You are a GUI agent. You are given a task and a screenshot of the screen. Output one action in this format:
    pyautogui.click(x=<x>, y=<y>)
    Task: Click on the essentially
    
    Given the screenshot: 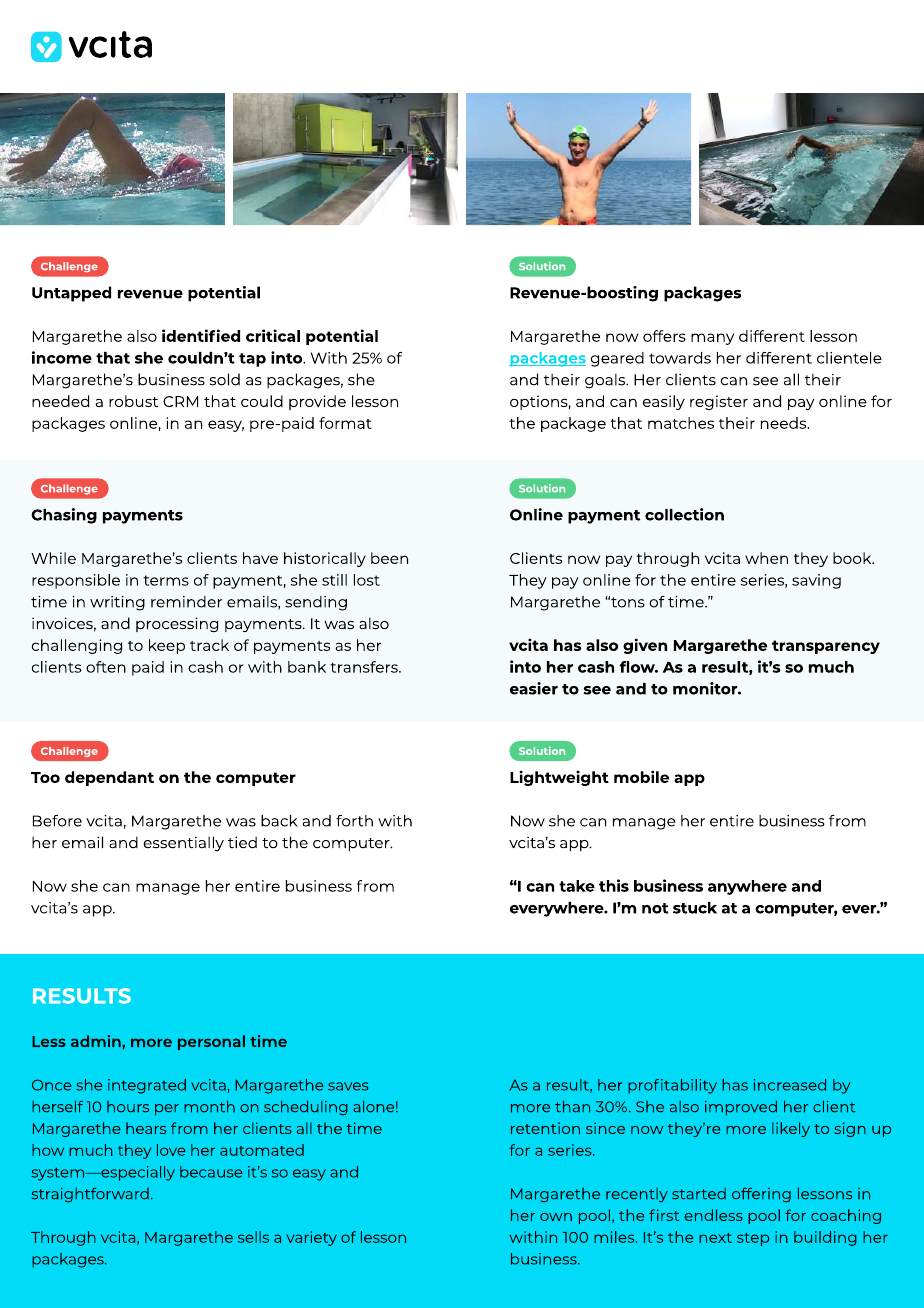 What is the action you would take?
    pyautogui.click(x=183, y=843)
